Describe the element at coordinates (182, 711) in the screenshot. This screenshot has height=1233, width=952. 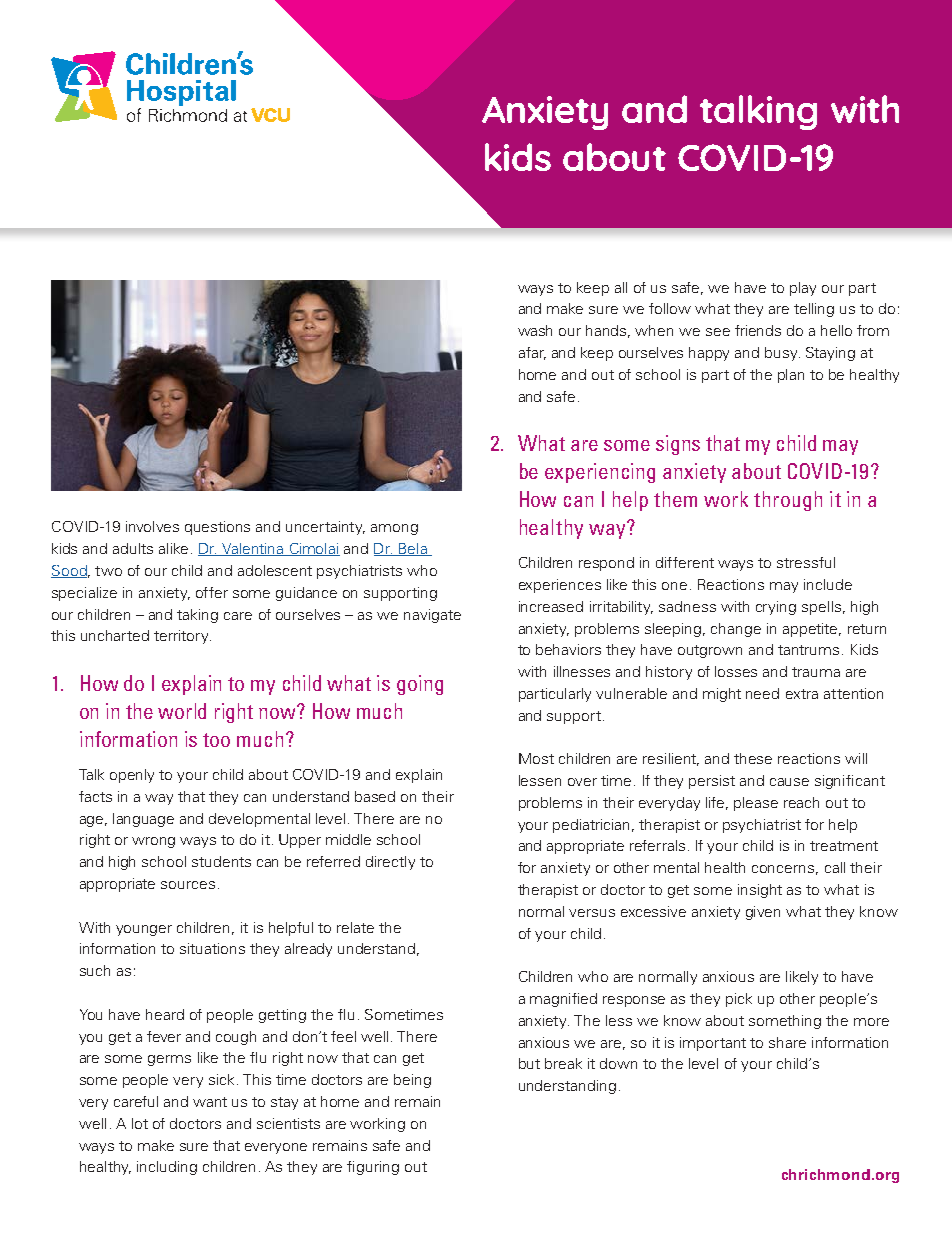
I see `world` at that location.
